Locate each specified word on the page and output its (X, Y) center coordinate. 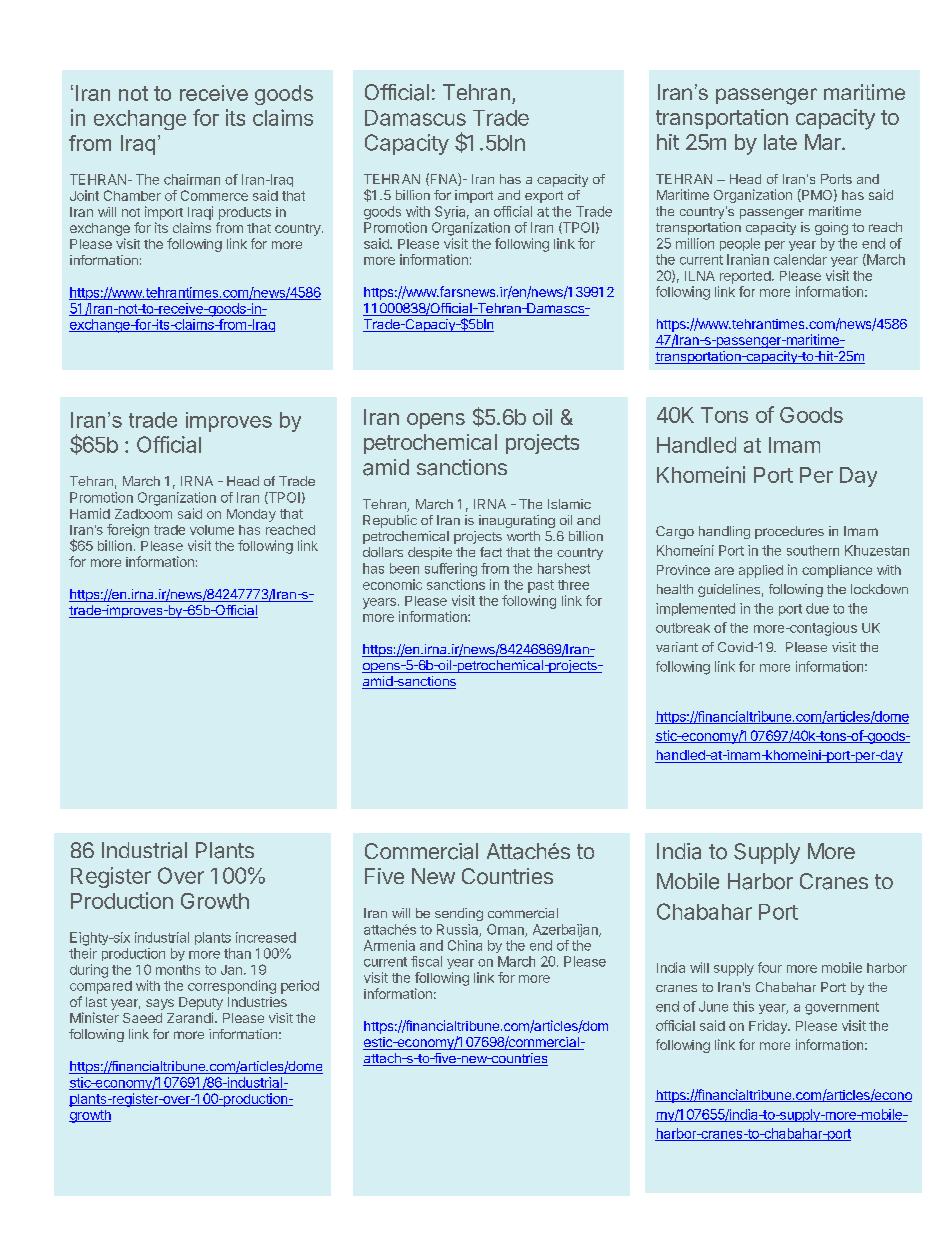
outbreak (683, 628)
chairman (192, 179)
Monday (251, 515)
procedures (789, 532)
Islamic (569, 504)
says (160, 1004)
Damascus (415, 118)
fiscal (426, 961)
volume (212, 530)
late (780, 142)
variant (677, 647)
